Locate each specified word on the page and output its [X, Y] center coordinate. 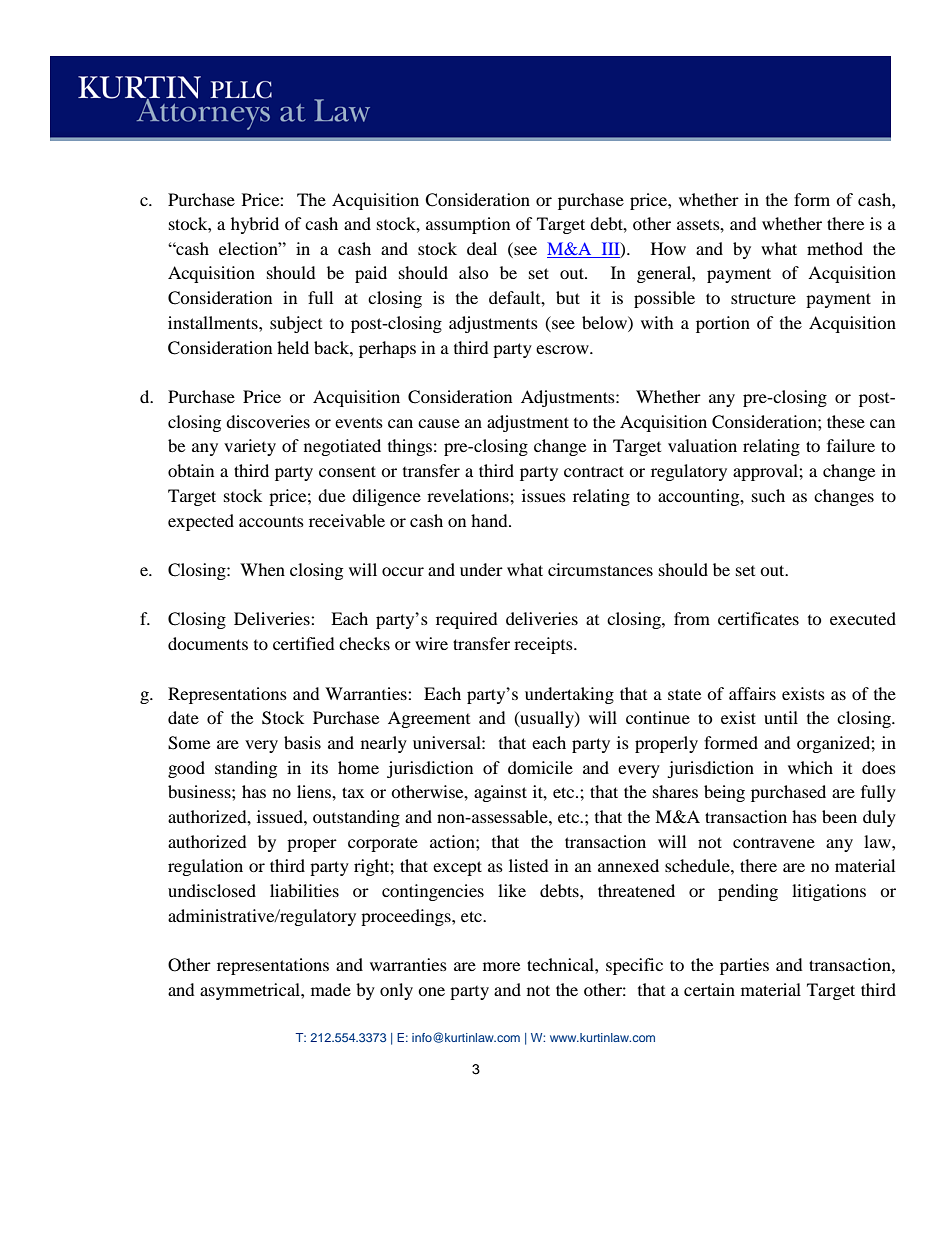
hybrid [255, 225]
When [262, 569]
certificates [758, 618]
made [331, 989]
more [501, 966]
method [835, 248]
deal [482, 248]
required [467, 620]
